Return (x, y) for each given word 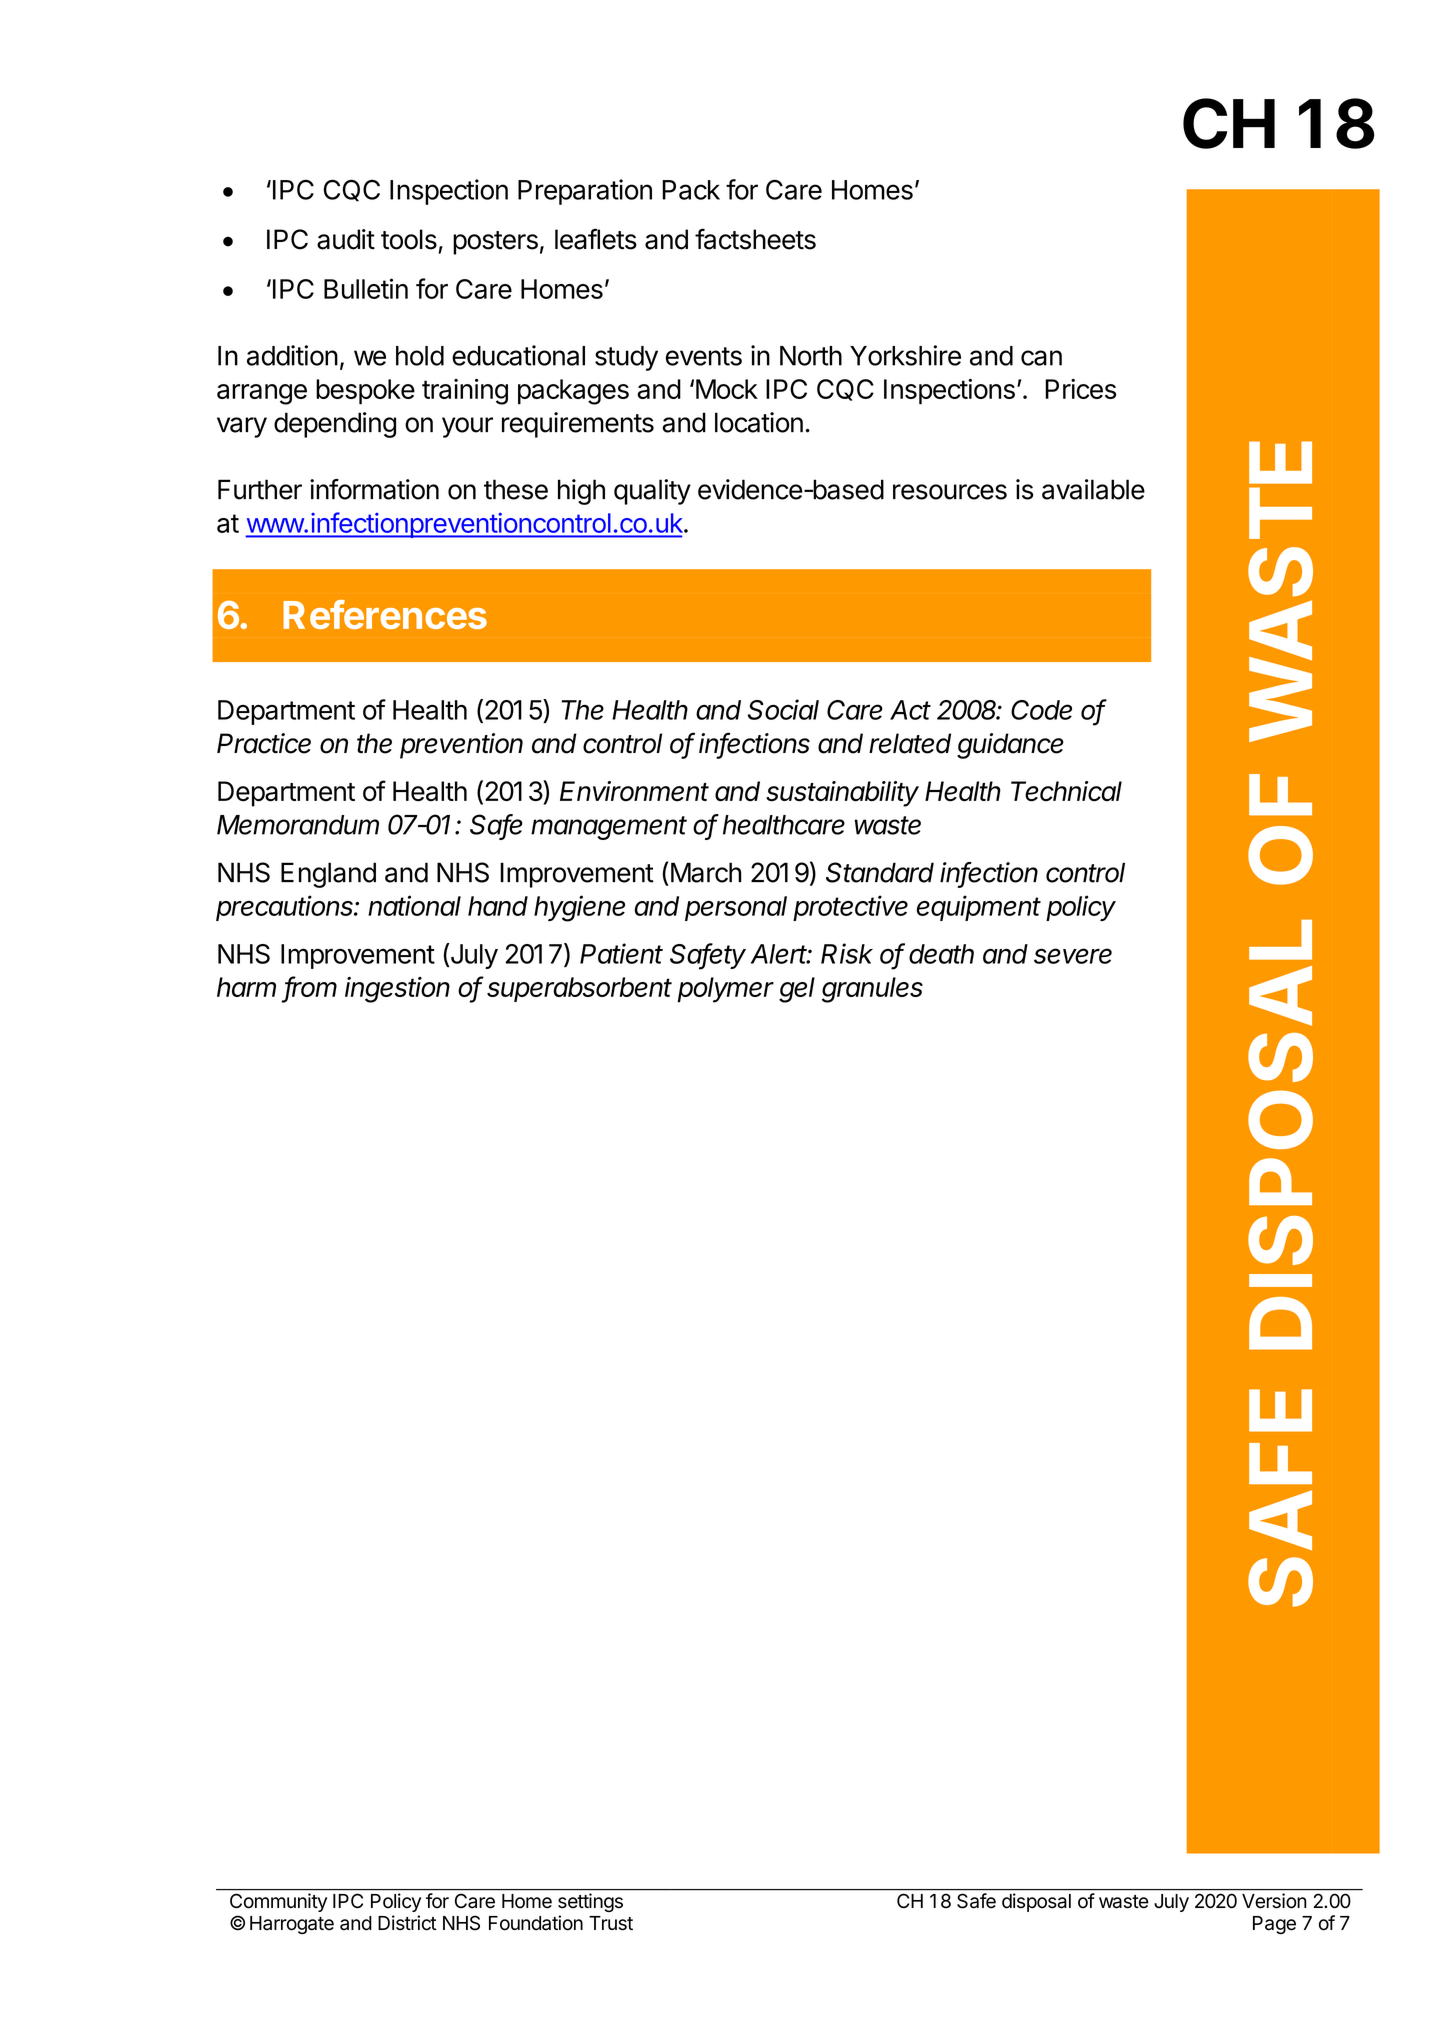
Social (783, 709)
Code (1041, 710)
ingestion (397, 990)
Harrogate (292, 1925)
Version (1274, 1901)
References (385, 614)
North (811, 356)
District (407, 1923)
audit (346, 239)
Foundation (536, 1923)
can (1041, 358)
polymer (725, 990)
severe (1073, 956)
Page (1274, 1925)
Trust (611, 1923)
